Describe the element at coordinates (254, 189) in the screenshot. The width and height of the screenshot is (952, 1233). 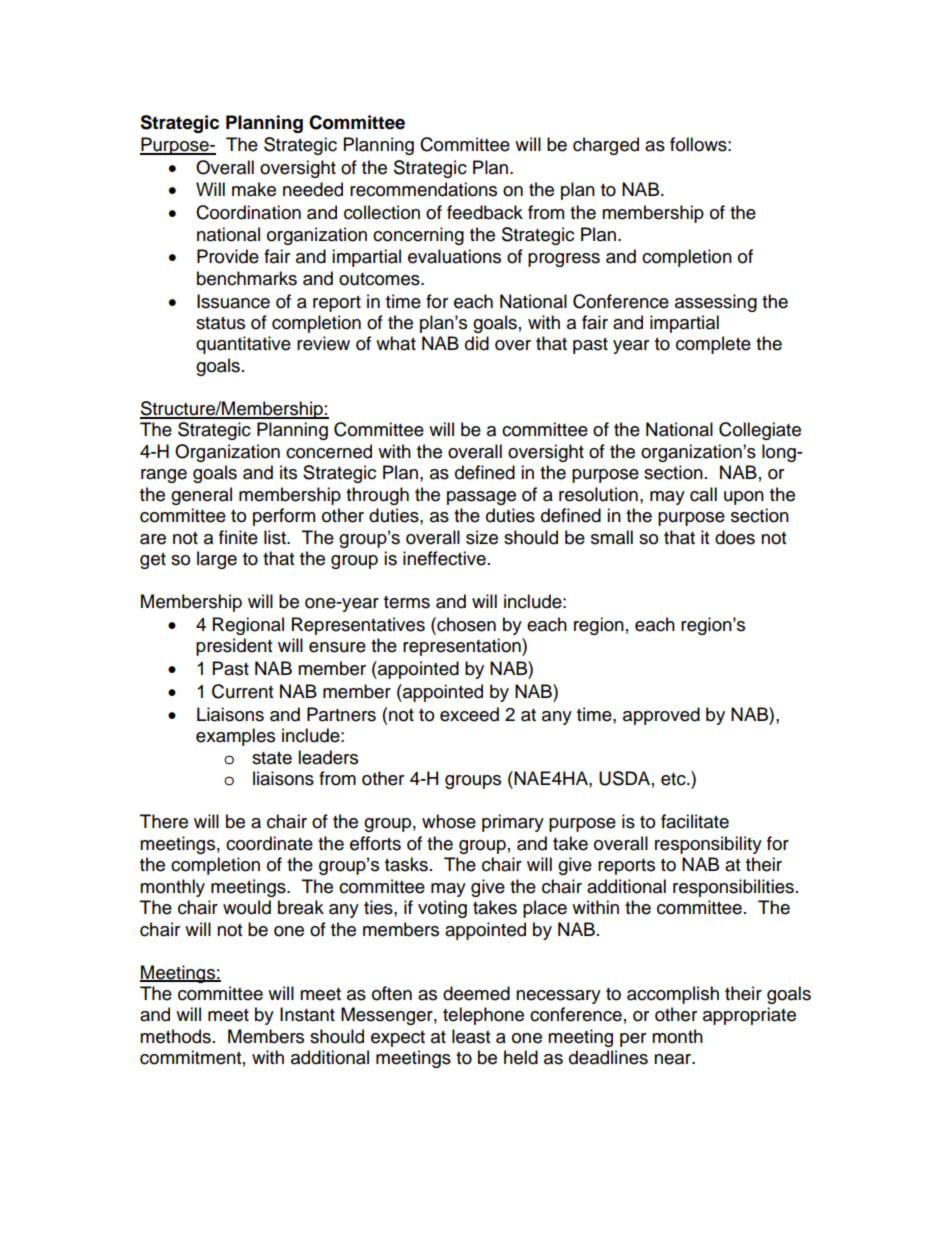
I see `make` at that location.
